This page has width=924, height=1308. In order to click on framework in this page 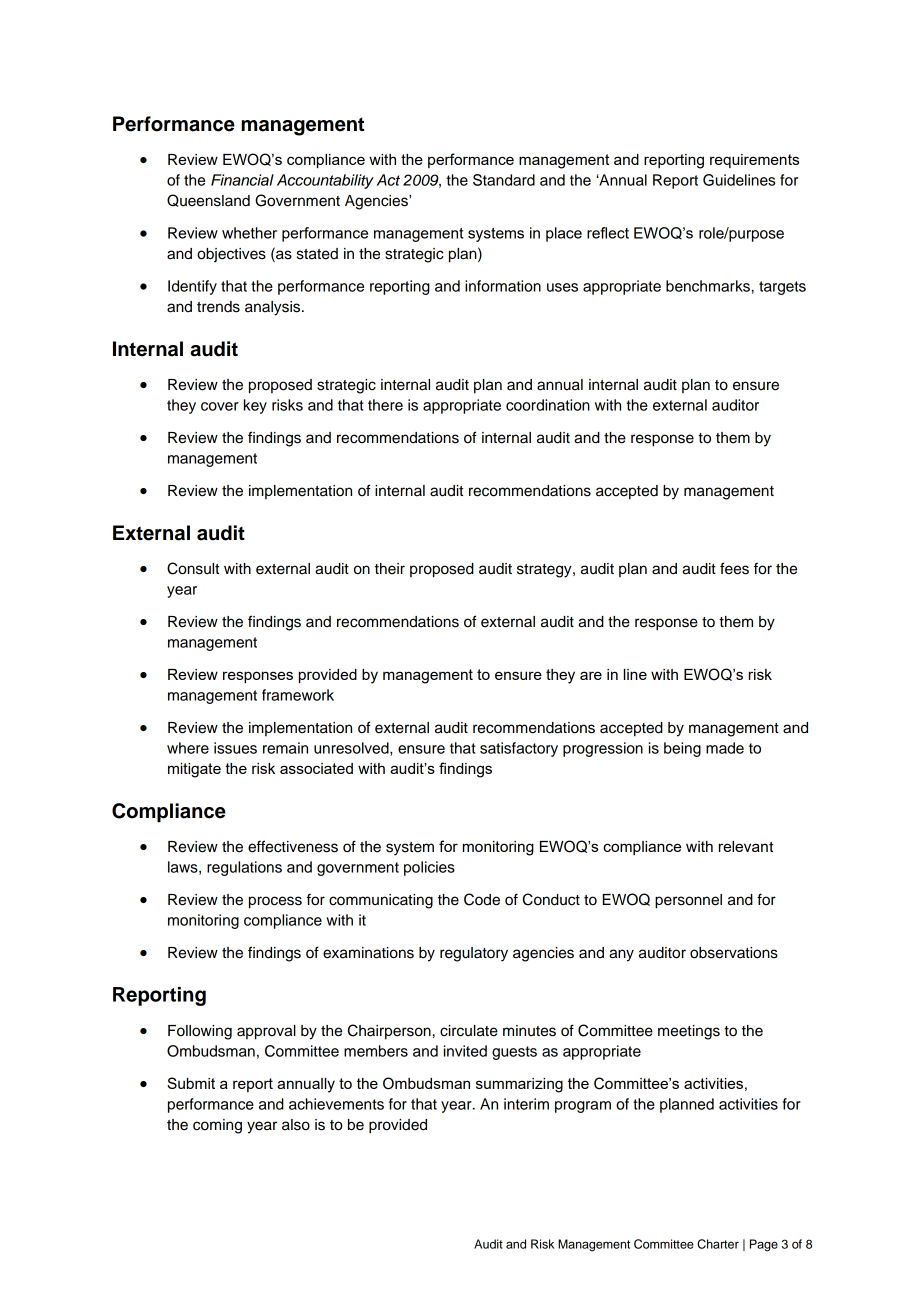, I will do `click(298, 695)`.
